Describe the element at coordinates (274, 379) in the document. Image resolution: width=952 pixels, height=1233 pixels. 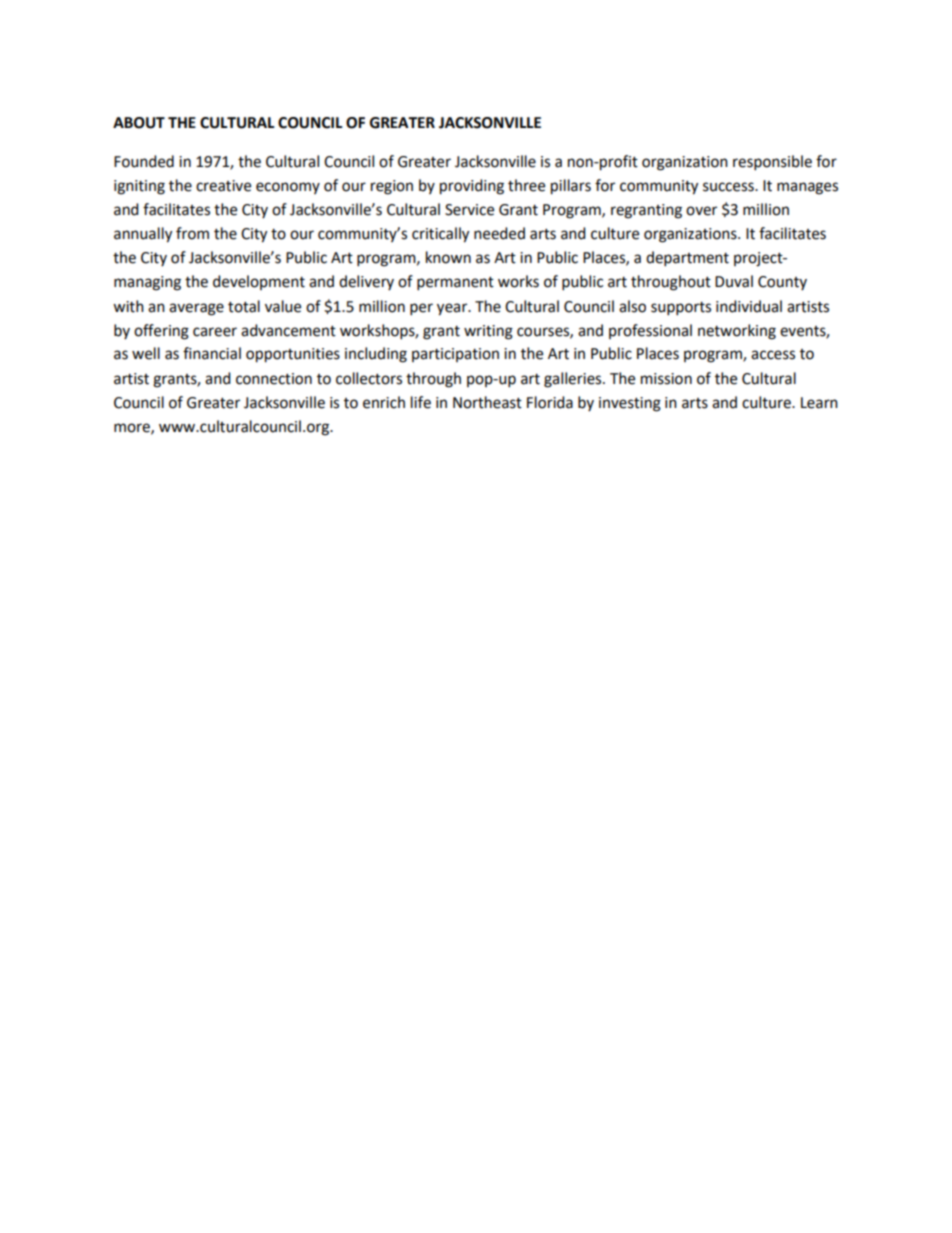
I see `connection` at that location.
